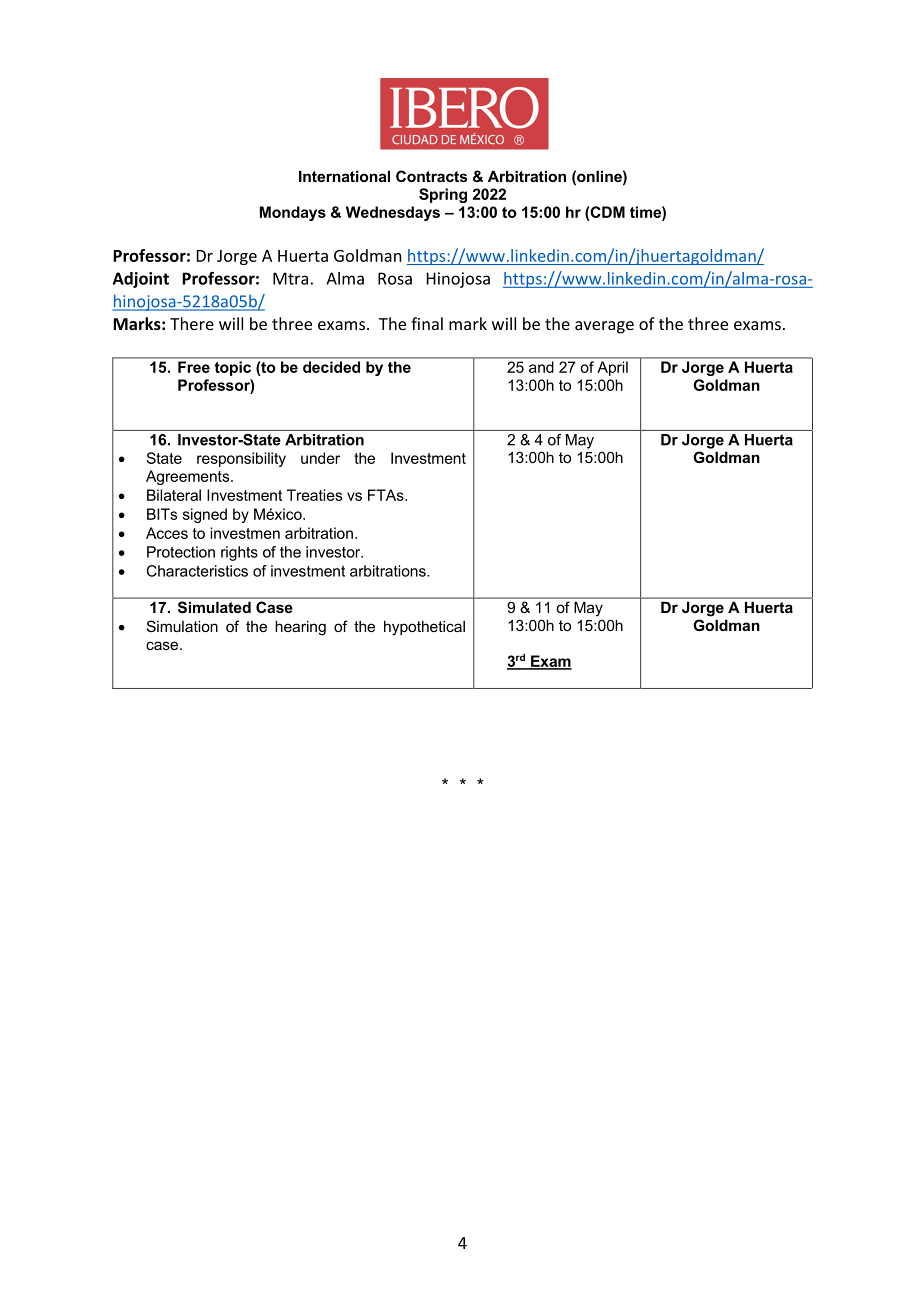 The height and width of the screenshot is (1308, 924). Describe the element at coordinates (331, 367) in the screenshot. I see `decided` at that location.
